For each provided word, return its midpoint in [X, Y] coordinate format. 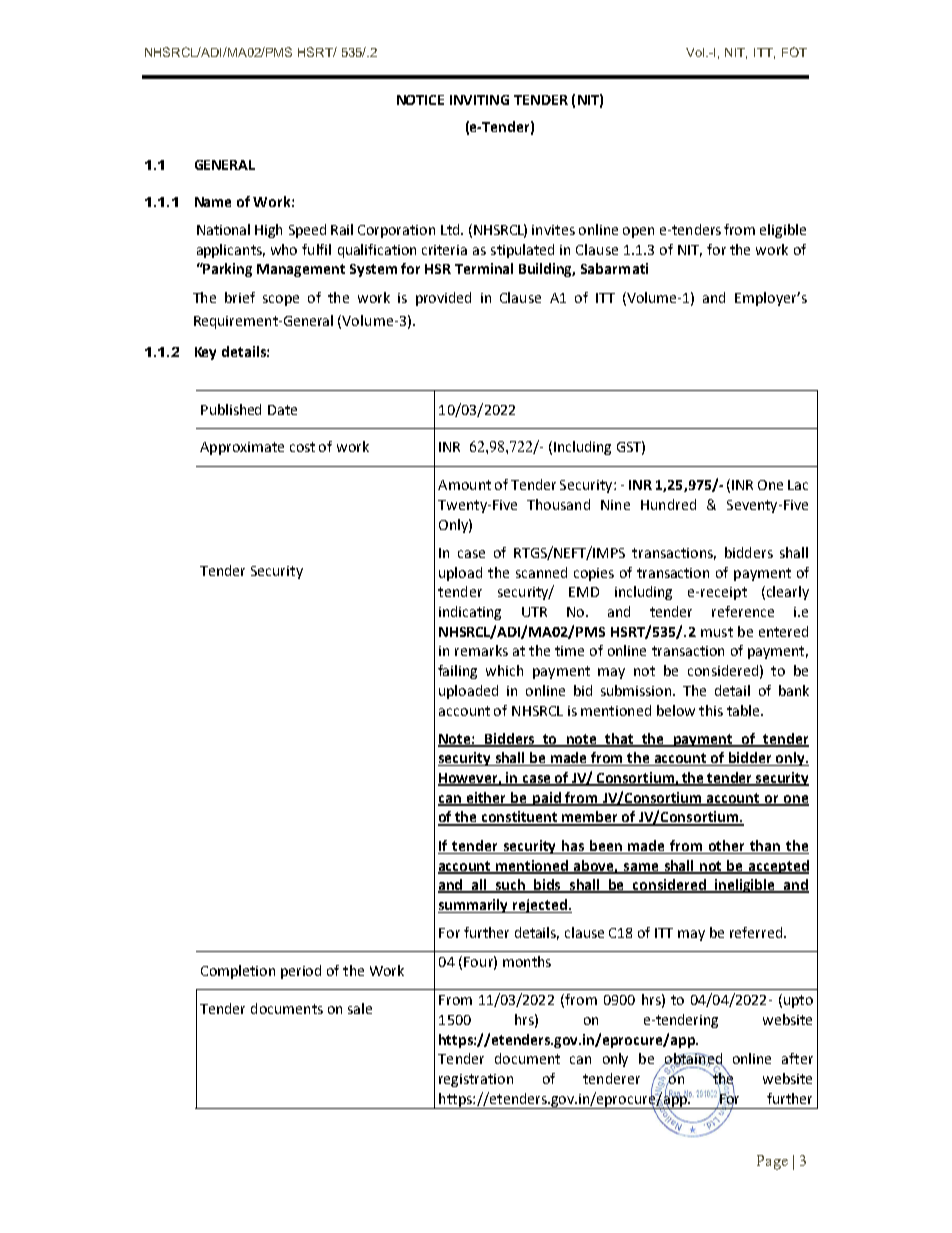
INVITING [479, 100]
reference [743, 611]
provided [443, 299]
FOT [794, 52]
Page [772, 1162]
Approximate [242, 448]
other [726, 845]
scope [281, 300]
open [638, 232]
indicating [470, 613]
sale [360, 1008]
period [301, 972]
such [511, 886]
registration [476, 1080]
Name [213, 202]
